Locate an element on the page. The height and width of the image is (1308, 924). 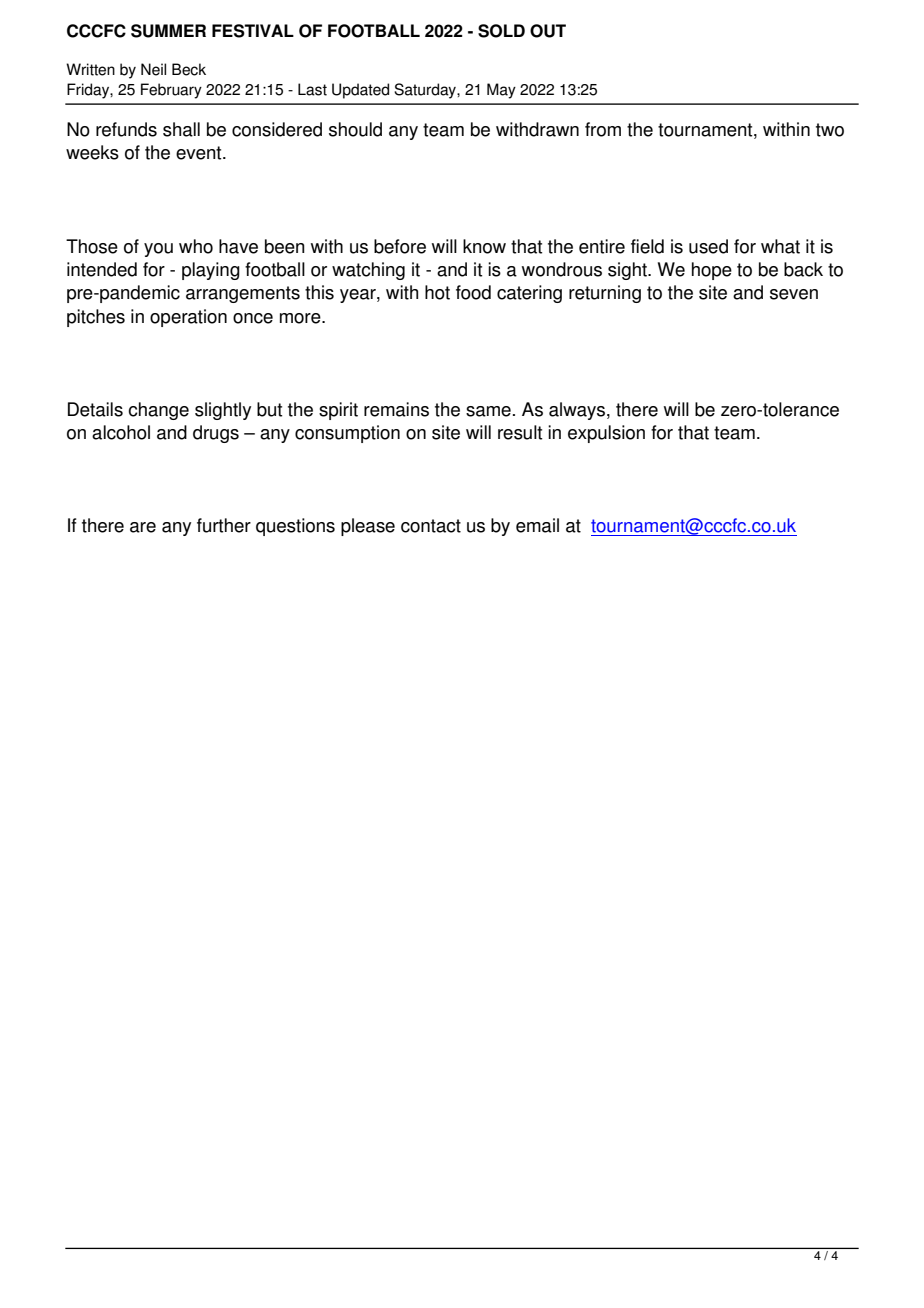
SOLD is located at coordinates (501, 31).
